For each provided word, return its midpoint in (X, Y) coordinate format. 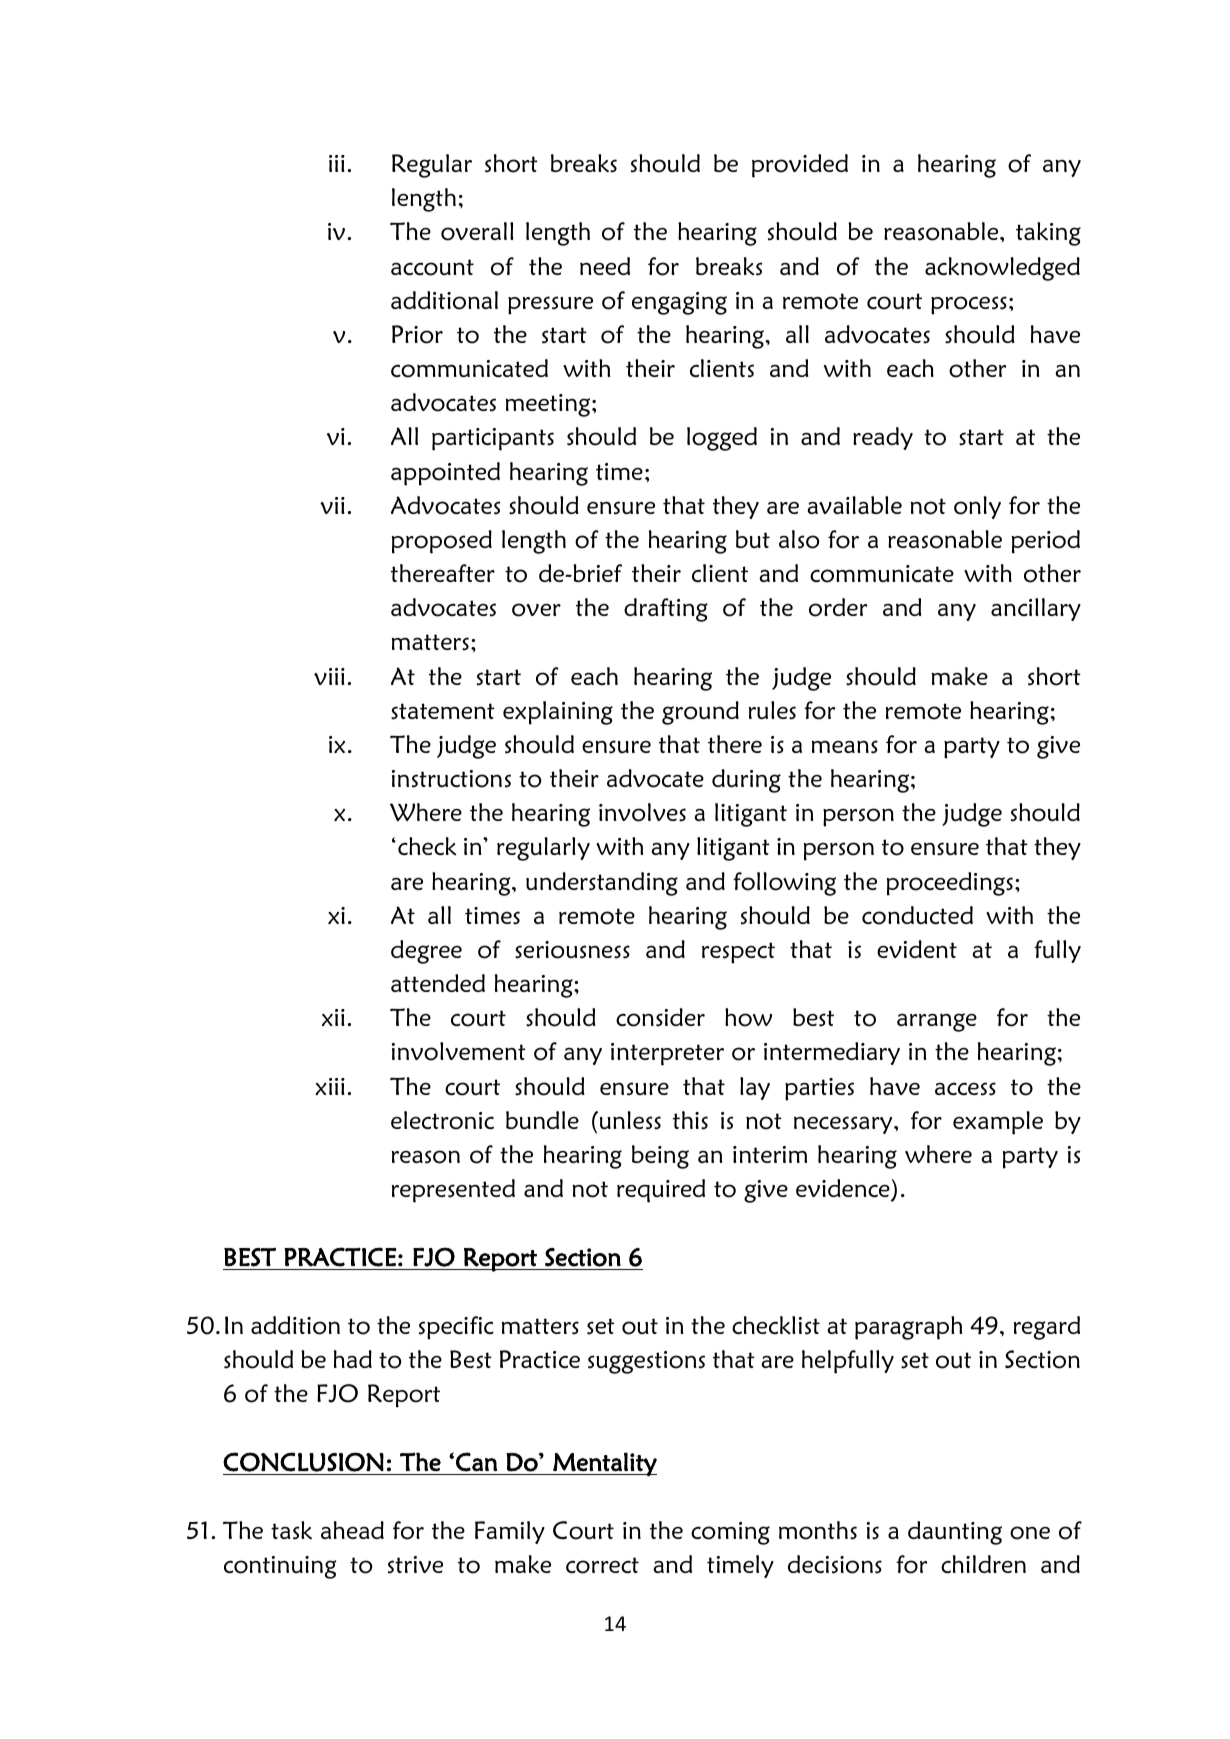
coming (730, 1533)
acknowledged (1002, 269)
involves (642, 812)
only (977, 507)
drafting (666, 610)
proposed (442, 542)
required (661, 1191)
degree (426, 952)
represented (453, 1191)
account (432, 267)
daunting (955, 1533)
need (605, 266)
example (998, 1123)
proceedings (950, 884)
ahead (352, 1530)
